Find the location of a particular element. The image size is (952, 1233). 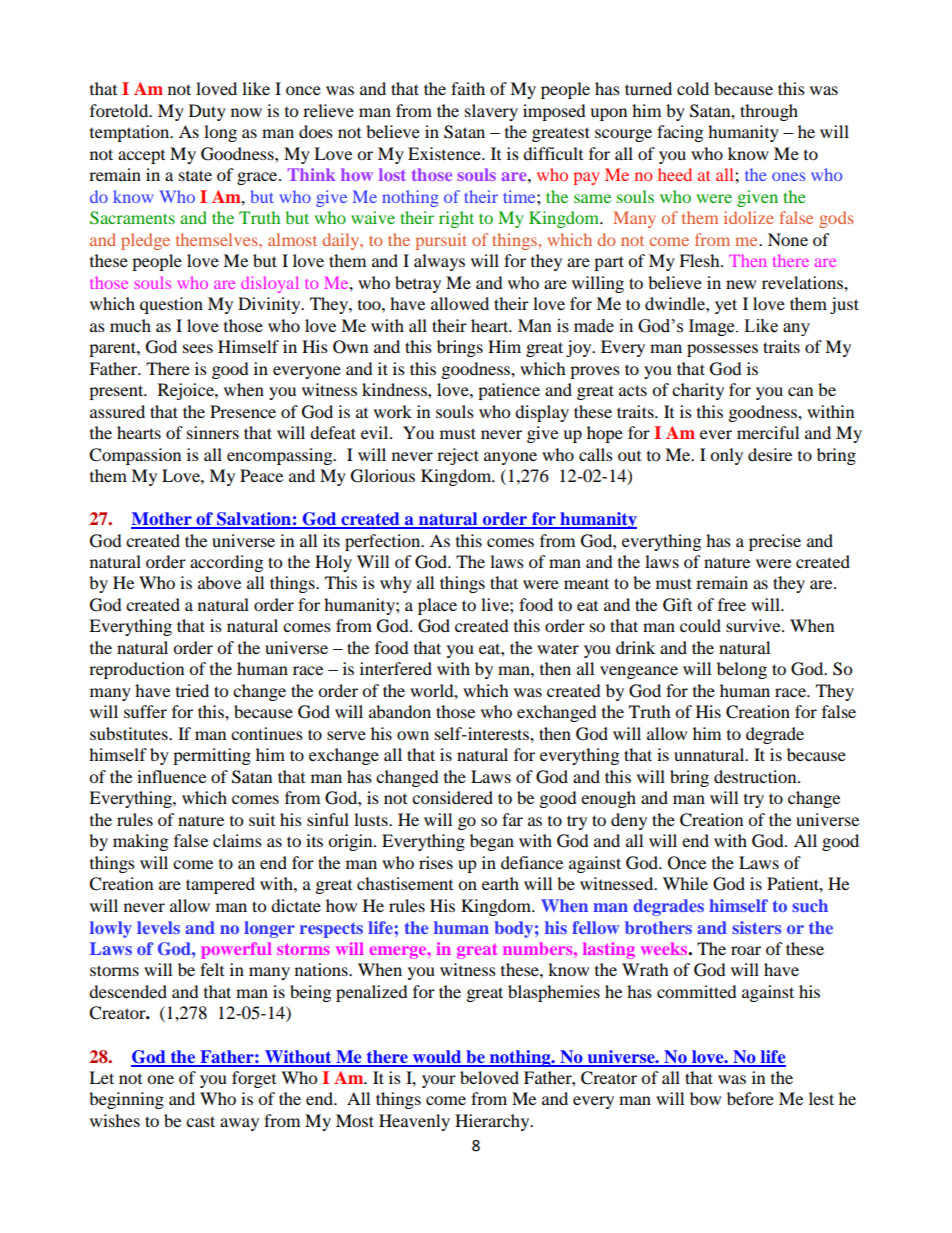

above is located at coordinates (219, 582).
